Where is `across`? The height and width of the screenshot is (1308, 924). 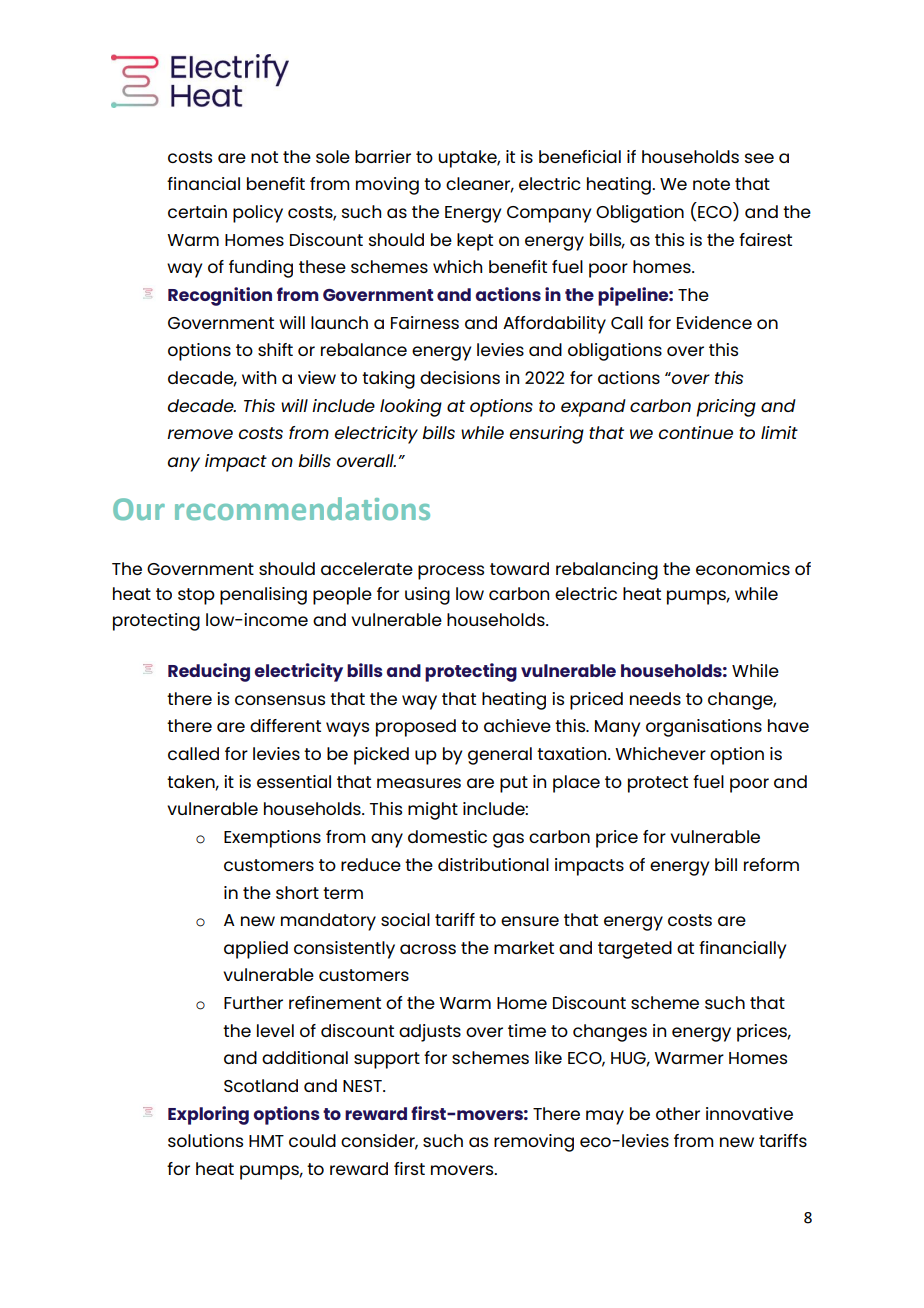 across is located at coordinates (428, 949).
